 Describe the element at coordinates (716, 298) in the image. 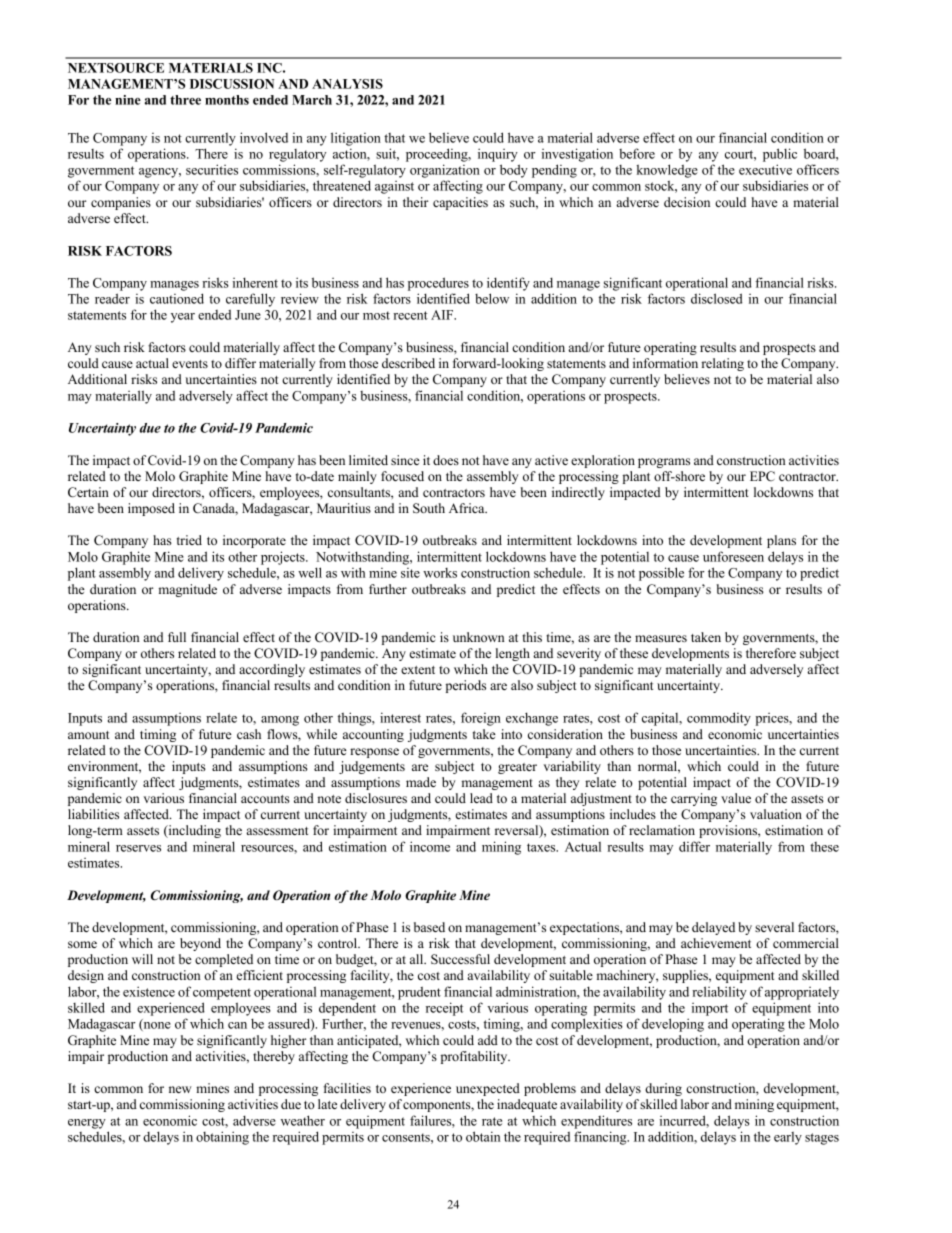

I see `disclosed` at that location.
